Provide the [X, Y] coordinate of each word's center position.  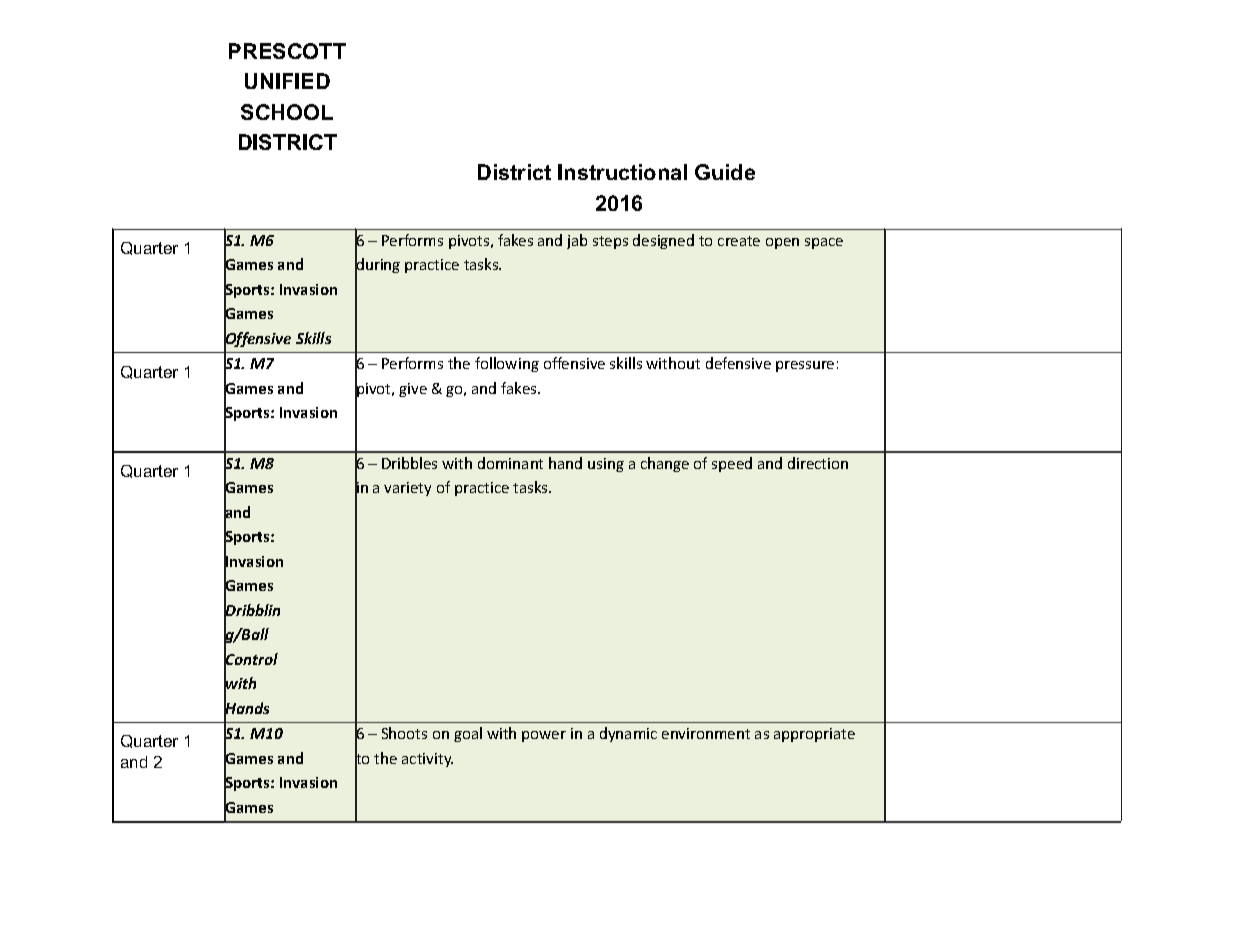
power [544, 736]
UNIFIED [287, 81]
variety [407, 489]
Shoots [404, 733]
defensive [738, 363]
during [377, 266]
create [739, 241]
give [413, 390]
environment [706, 733]
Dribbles [409, 463]
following [507, 364]
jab [577, 241]
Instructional [622, 172]
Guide [725, 172]
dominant [510, 463]
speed [732, 464]
